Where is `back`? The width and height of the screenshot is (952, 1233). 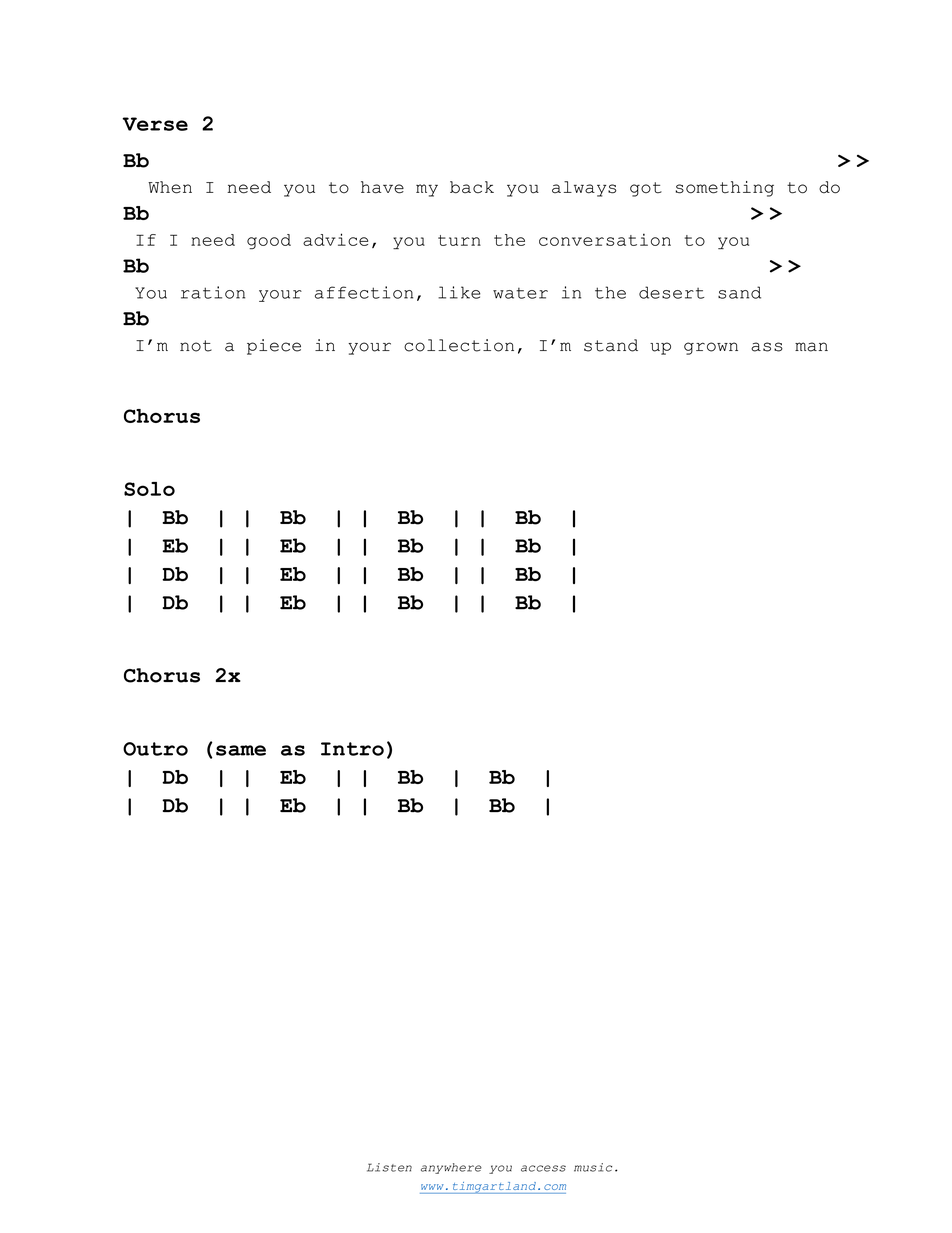
back is located at coordinates (472, 187).
